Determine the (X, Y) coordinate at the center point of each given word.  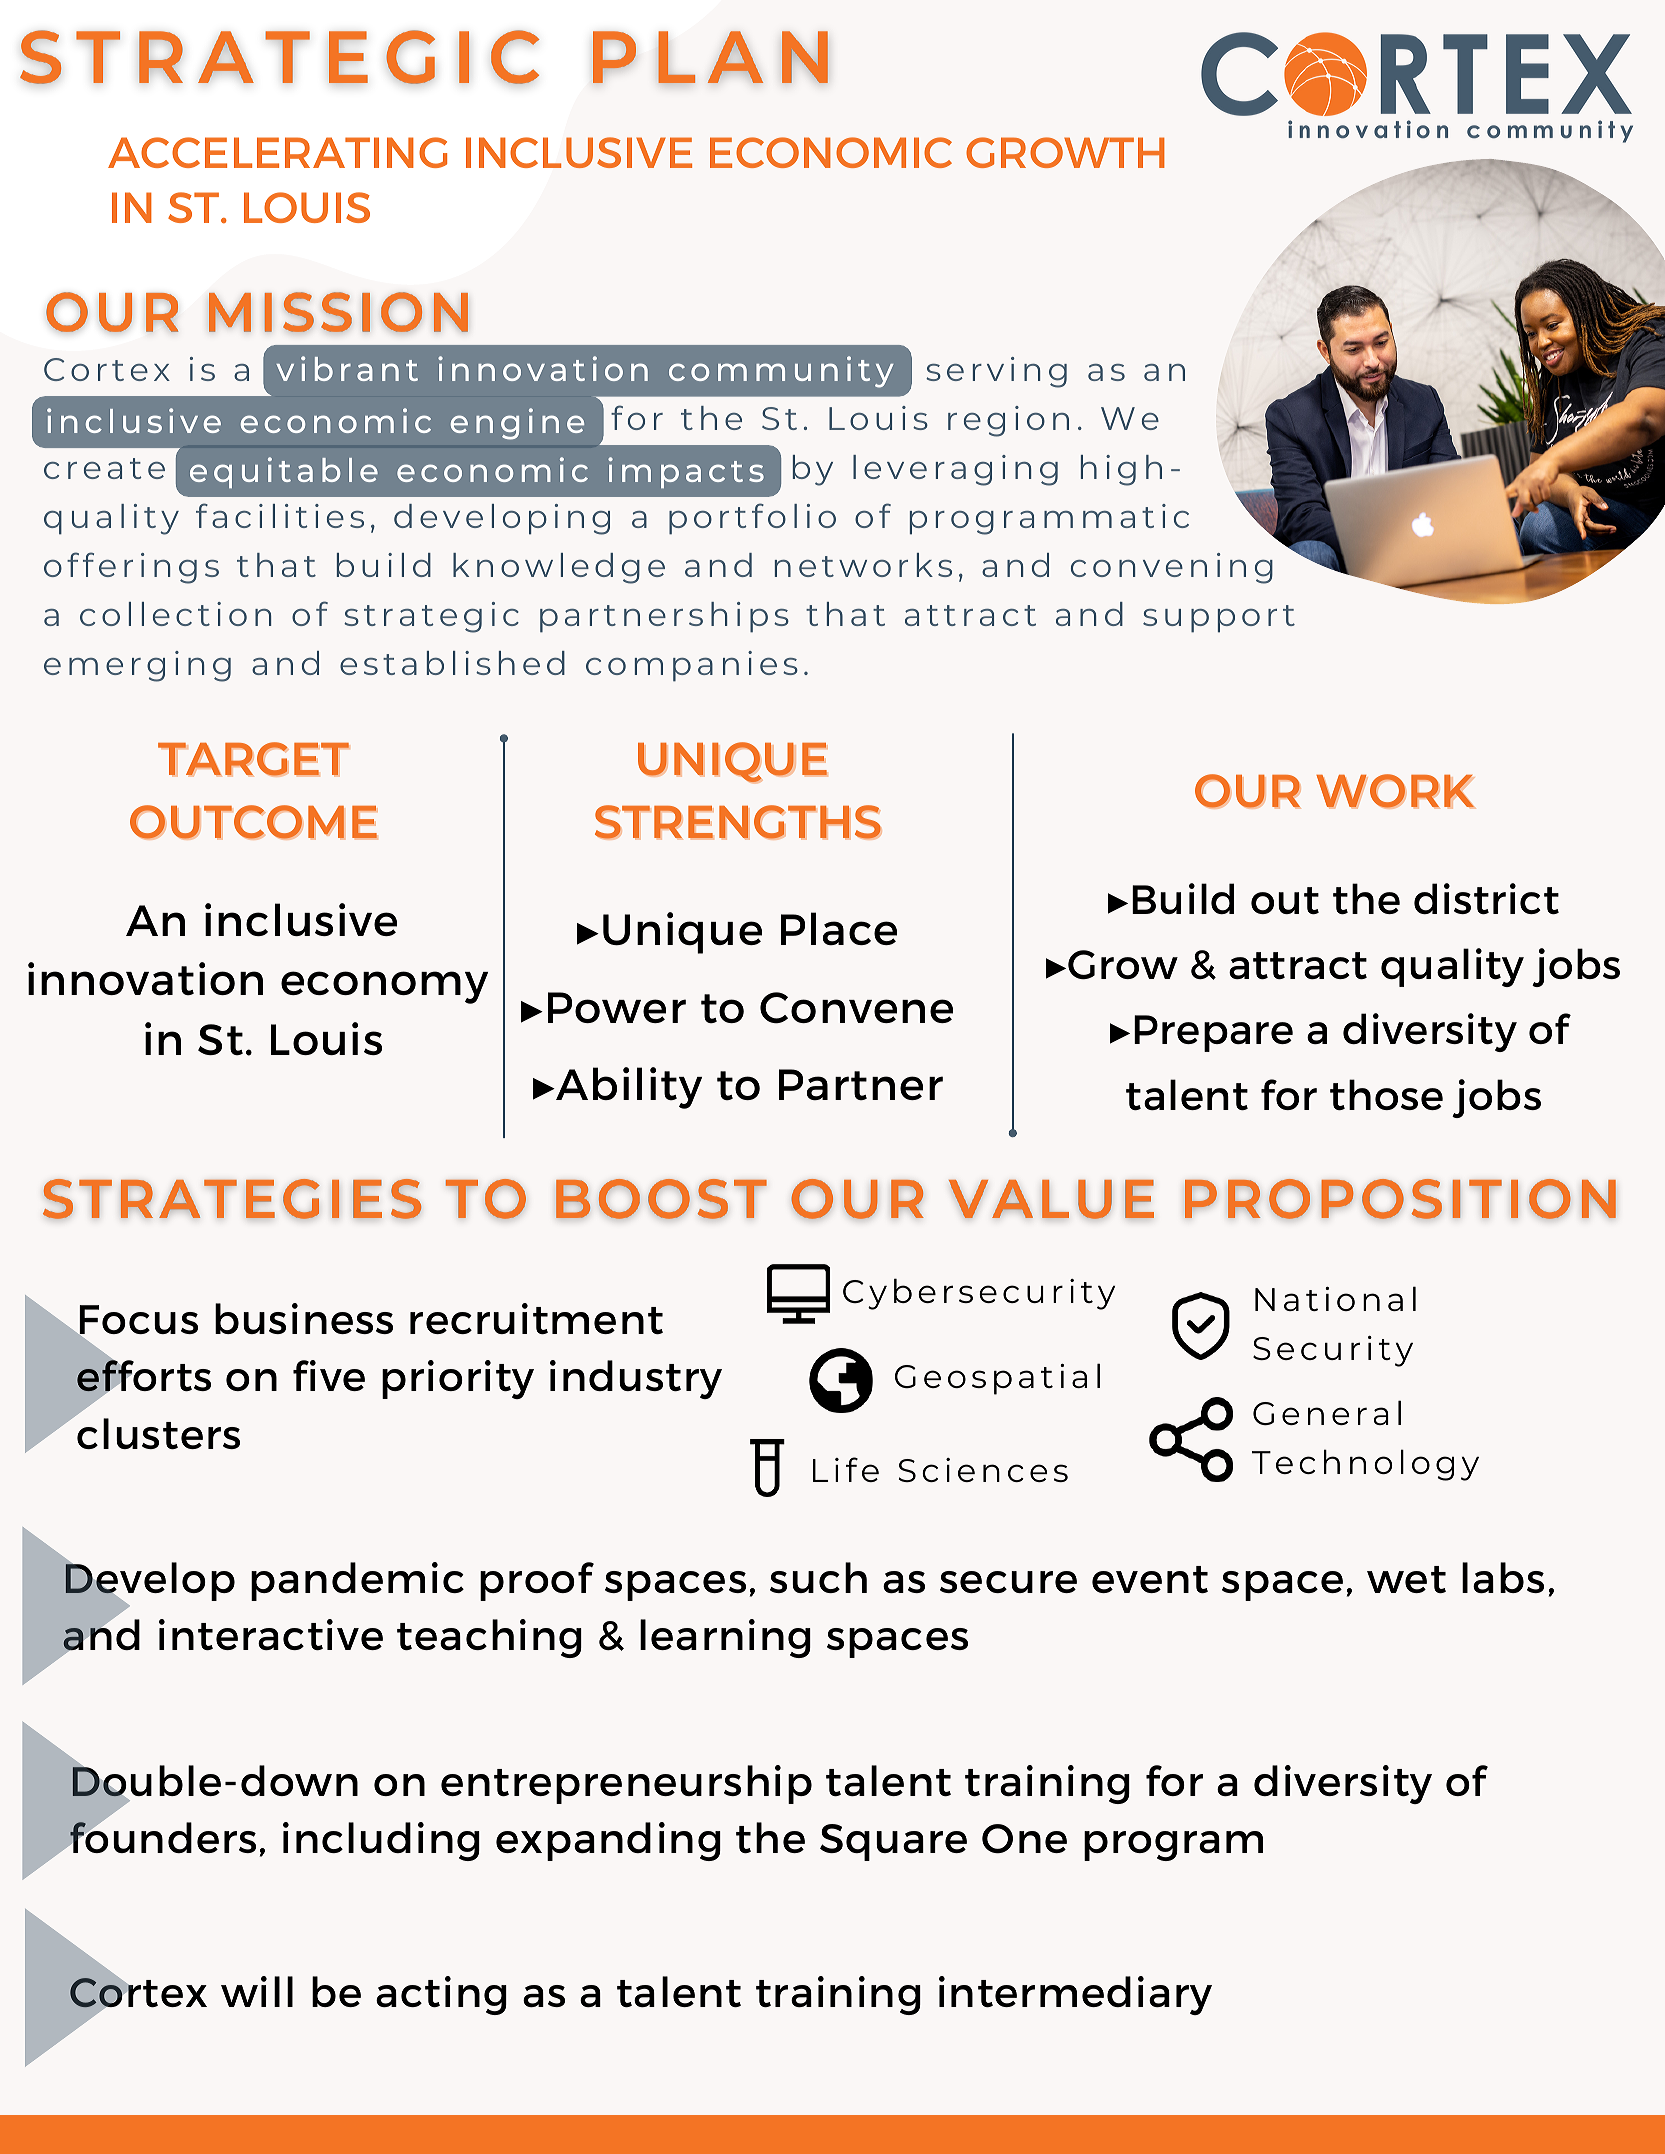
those (1386, 1094)
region (1008, 421)
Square (893, 1842)
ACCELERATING (277, 152)
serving (996, 372)
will (257, 1991)
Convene (856, 1008)
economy (384, 987)
